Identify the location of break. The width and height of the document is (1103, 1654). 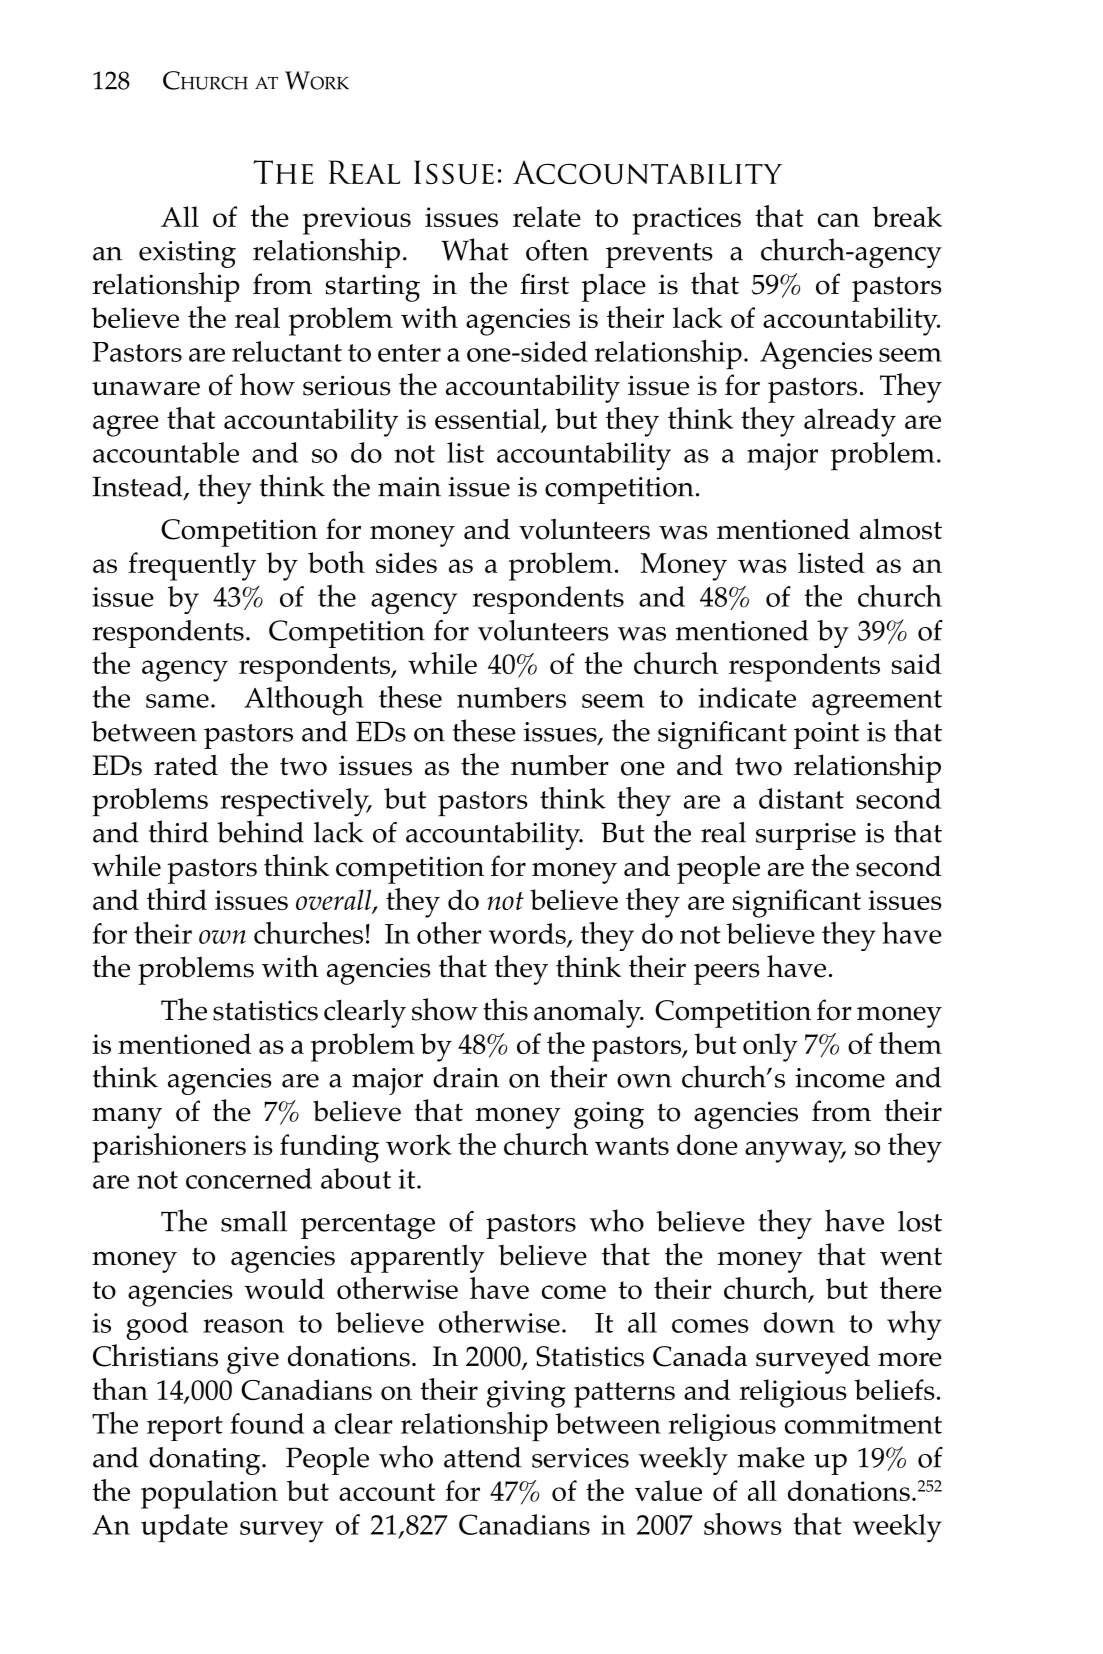
(907, 216).
